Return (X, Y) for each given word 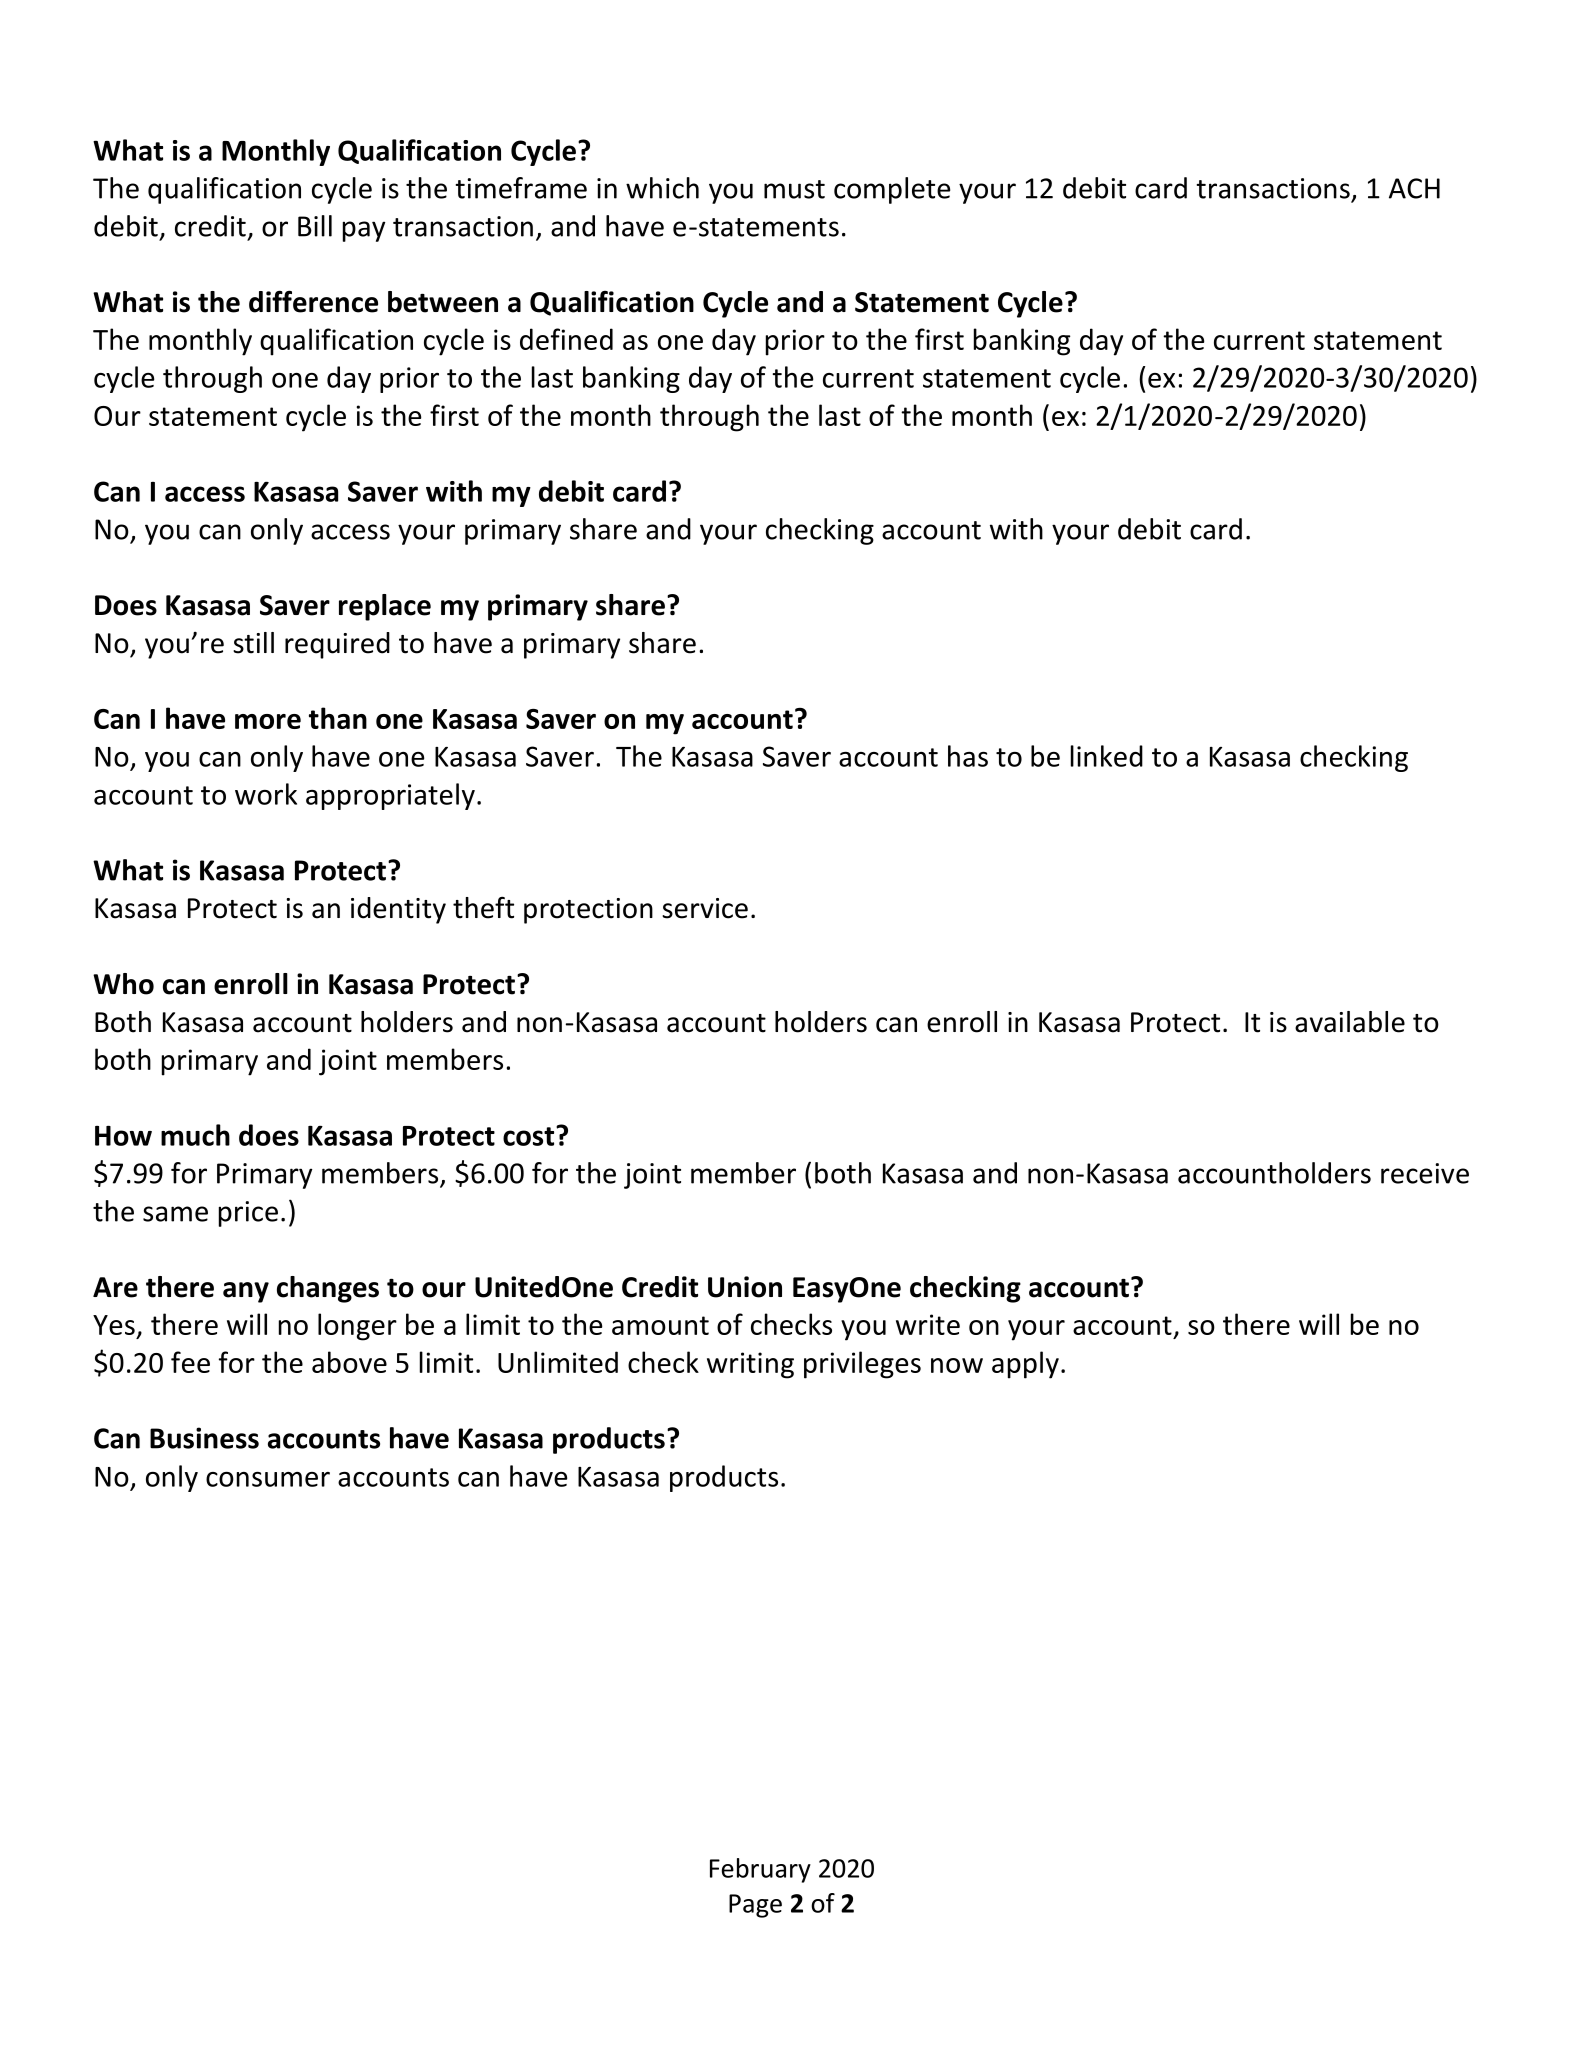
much (195, 1135)
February (760, 1870)
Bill (315, 226)
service (705, 908)
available (1350, 1022)
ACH (1414, 188)
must (794, 189)
